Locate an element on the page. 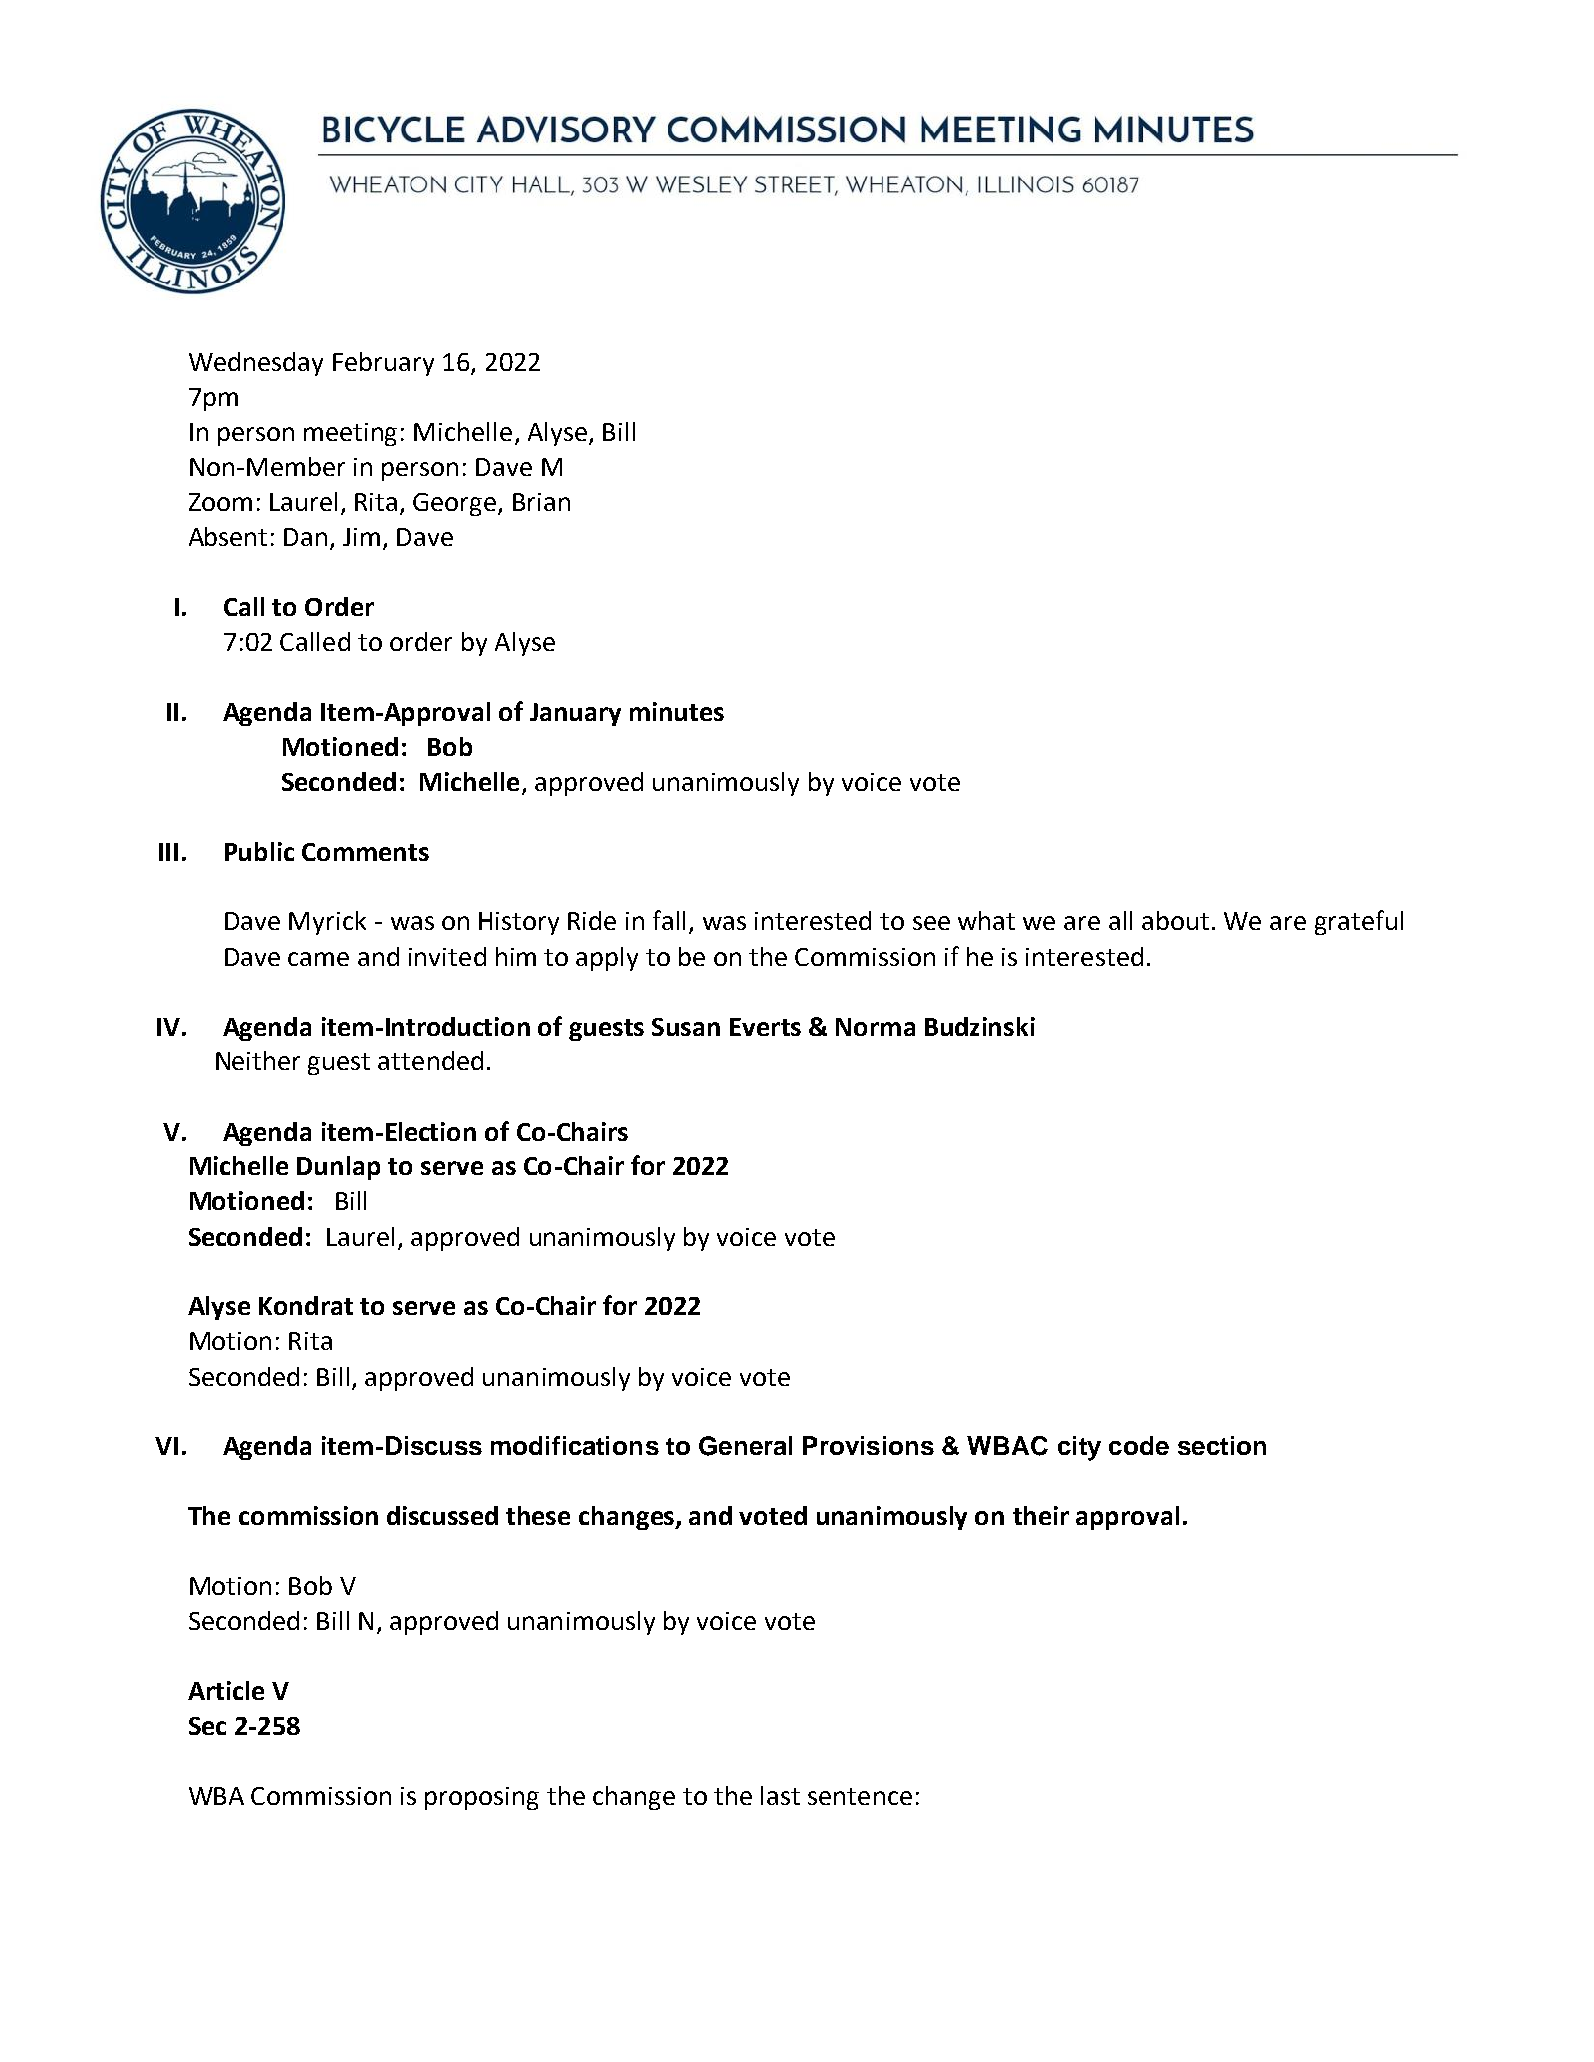 The width and height of the image is (1594, 2062). Brian is located at coordinates (541, 502).
